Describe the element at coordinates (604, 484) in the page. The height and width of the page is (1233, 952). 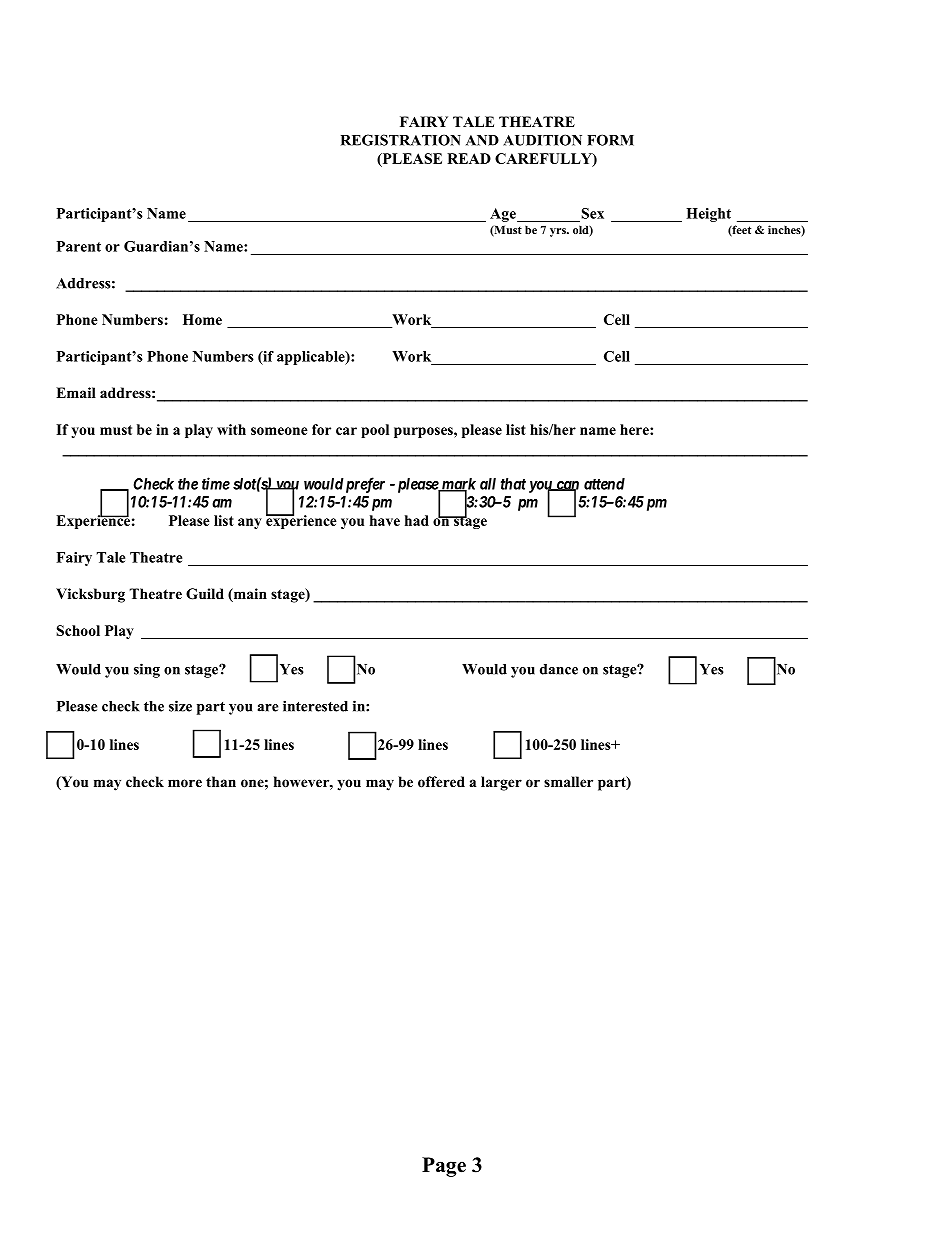
I see `attend` at that location.
